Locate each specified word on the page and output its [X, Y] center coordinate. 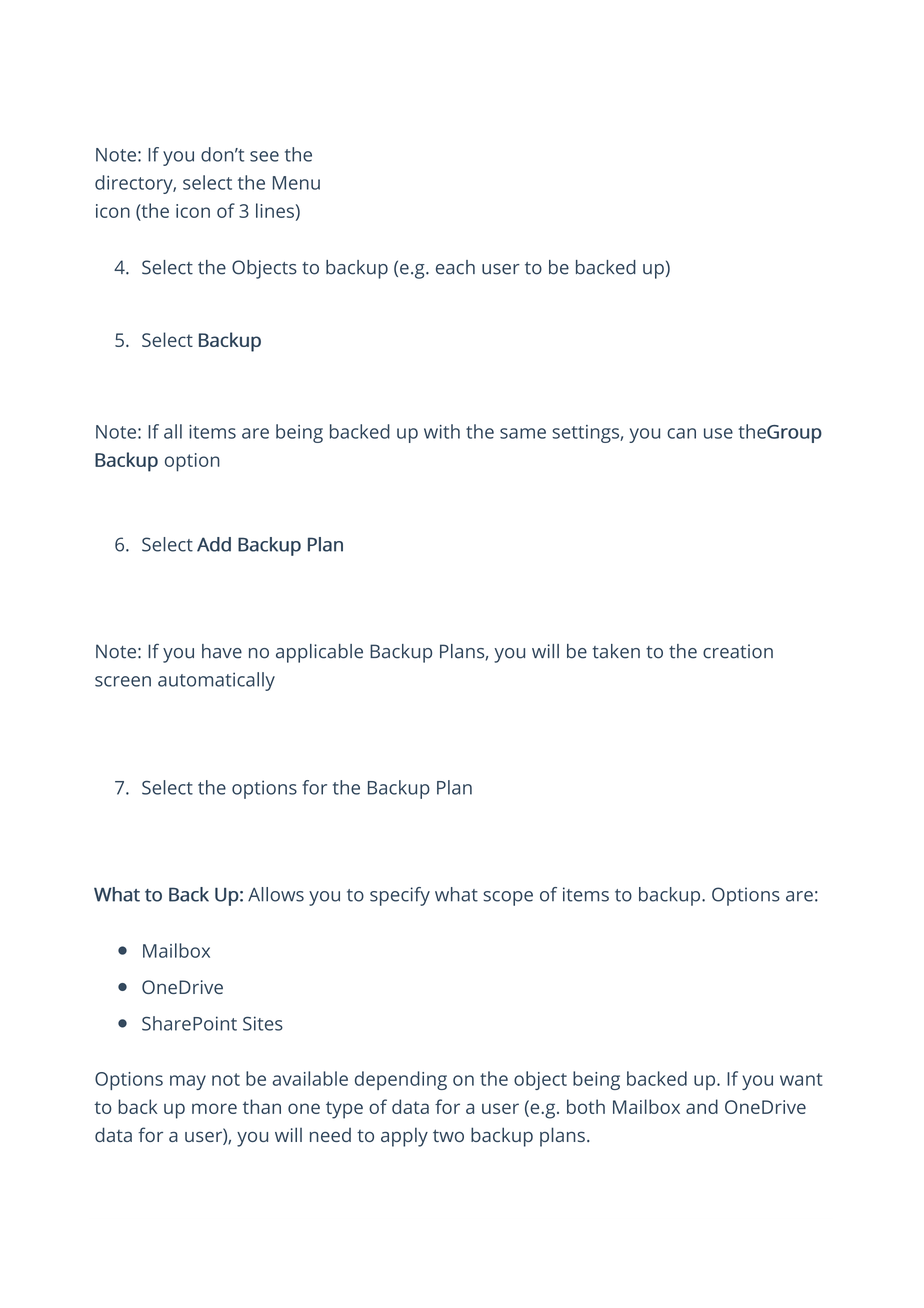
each [455, 267]
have [222, 651]
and [702, 1106]
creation [738, 651]
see [264, 156]
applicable [319, 653]
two [448, 1135]
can [681, 433]
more [214, 1108]
